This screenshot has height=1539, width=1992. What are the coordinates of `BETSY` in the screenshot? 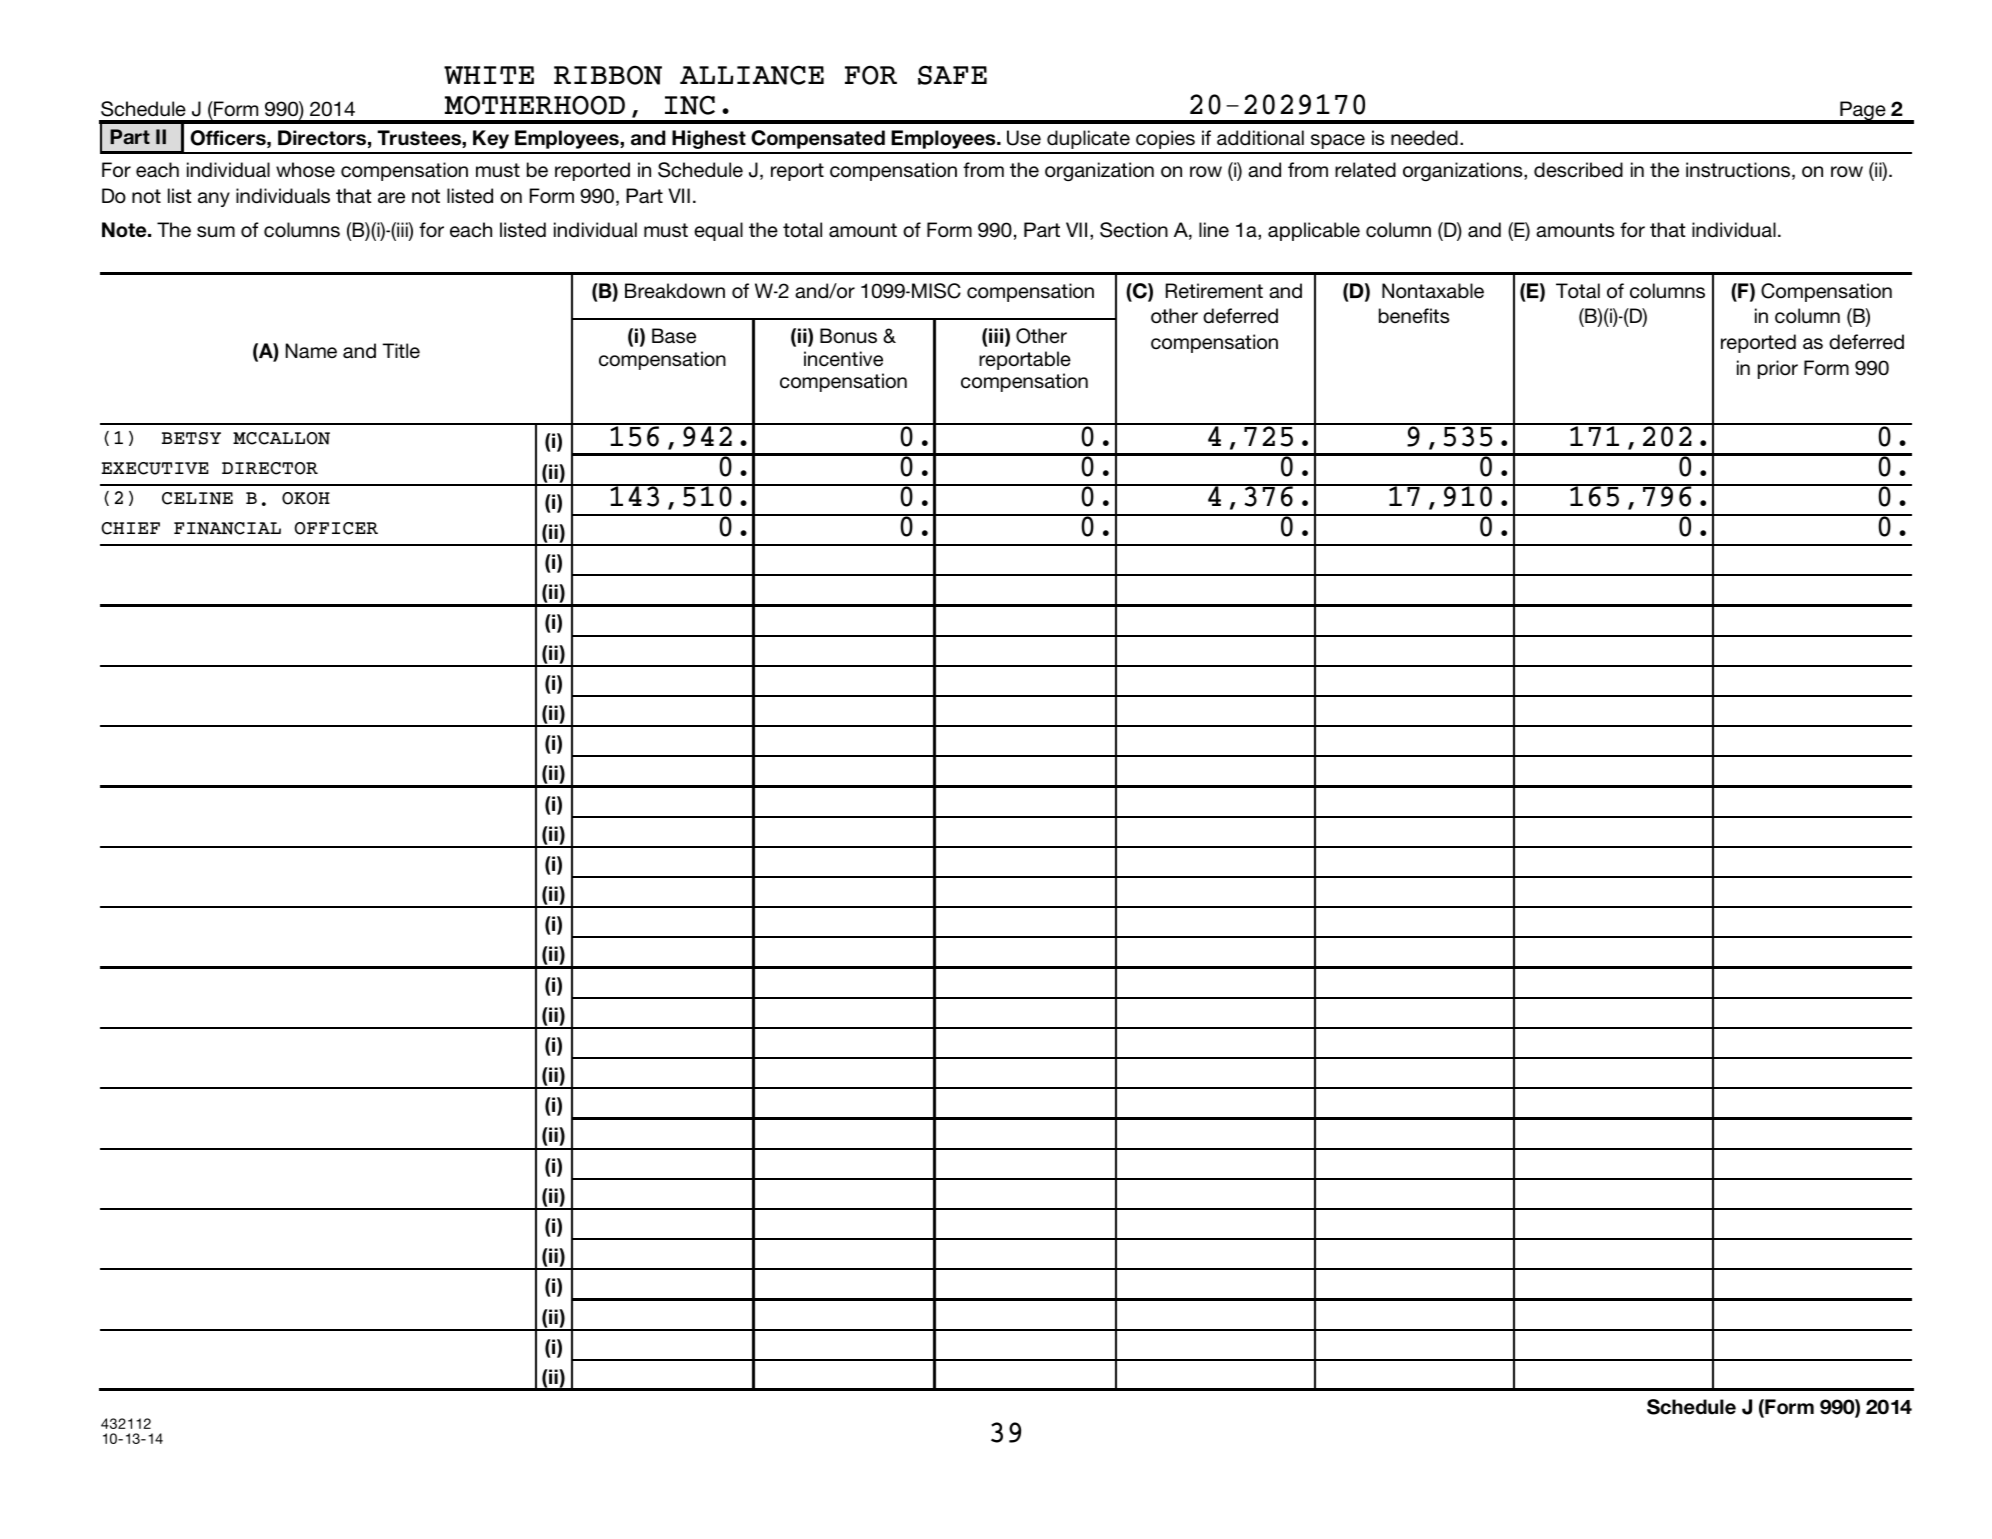 It's located at (191, 438).
